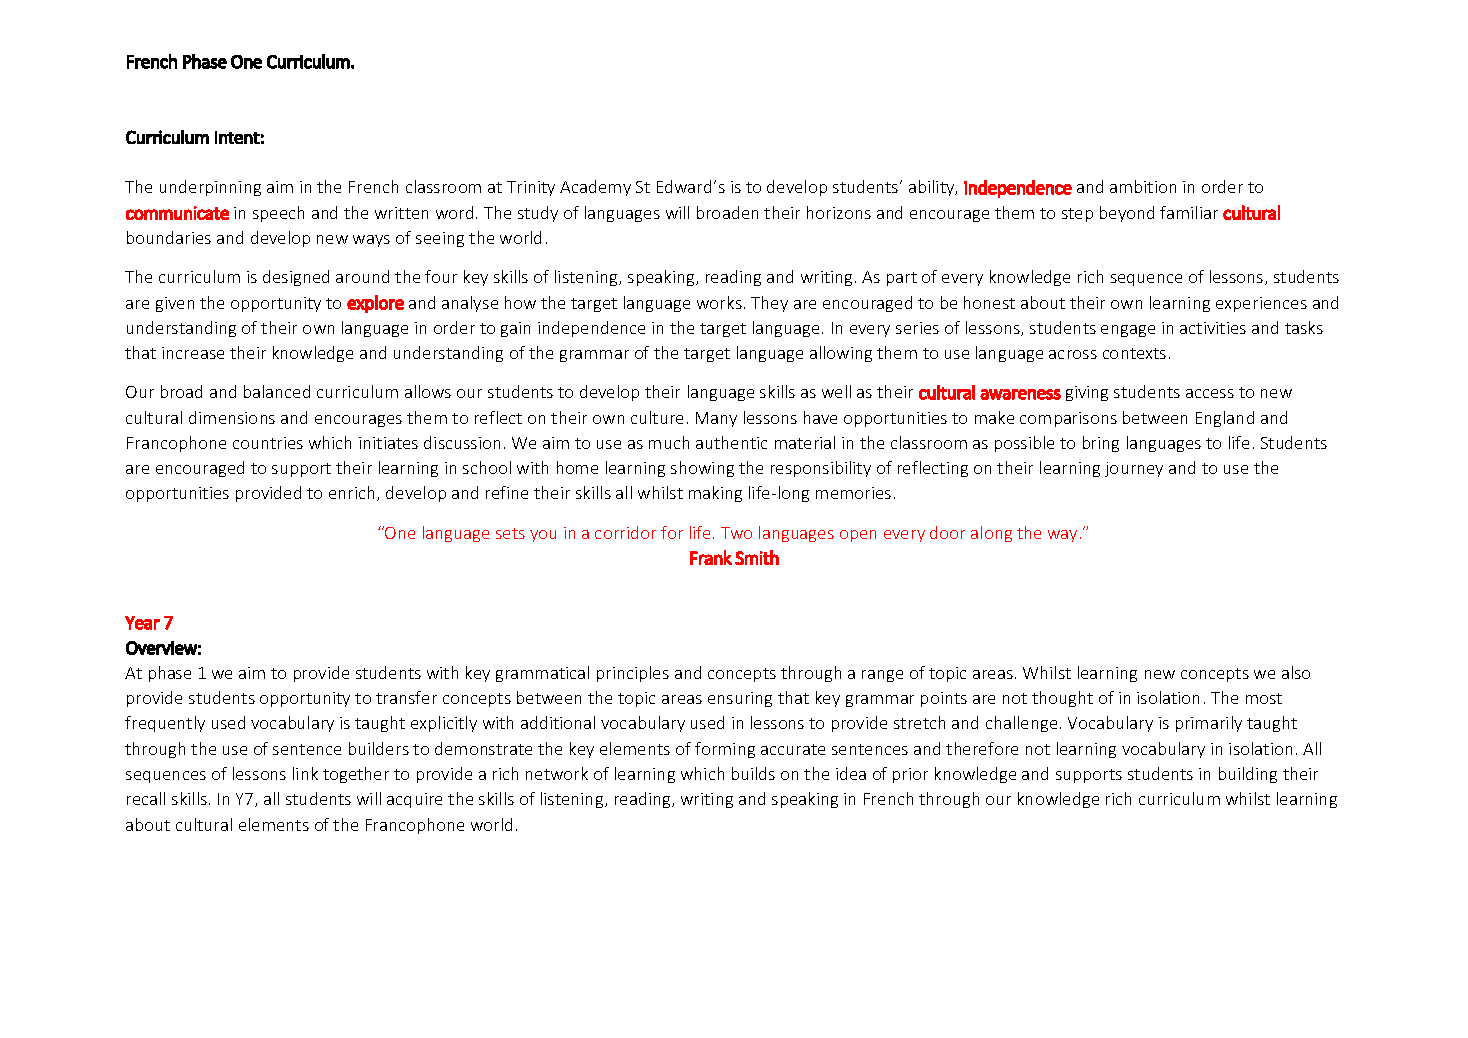 This screenshot has height=1038, width=1468. I want to click on activities, so click(1213, 328).
